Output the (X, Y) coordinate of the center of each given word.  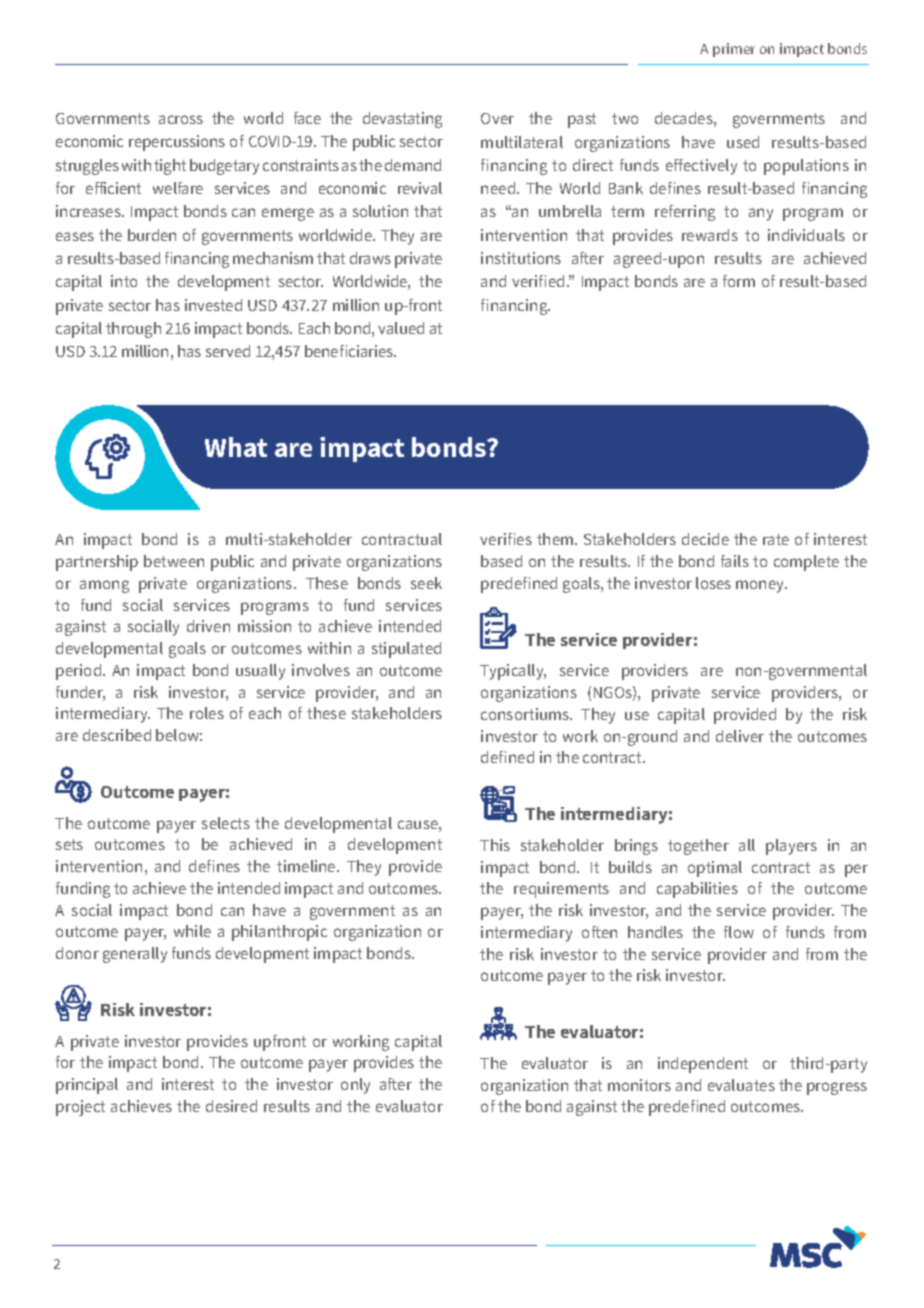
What (236, 447)
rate (776, 539)
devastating (402, 120)
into (124, 281)
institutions (521, 258)
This (495, 845)
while (192, 931)
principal (87, 1086)
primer (734, 50)
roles (207, 713)
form (739, 281)
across (181, 119)
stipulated (406, 650)
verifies (506, 539)
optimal (715, 869)
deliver (740, 736)
